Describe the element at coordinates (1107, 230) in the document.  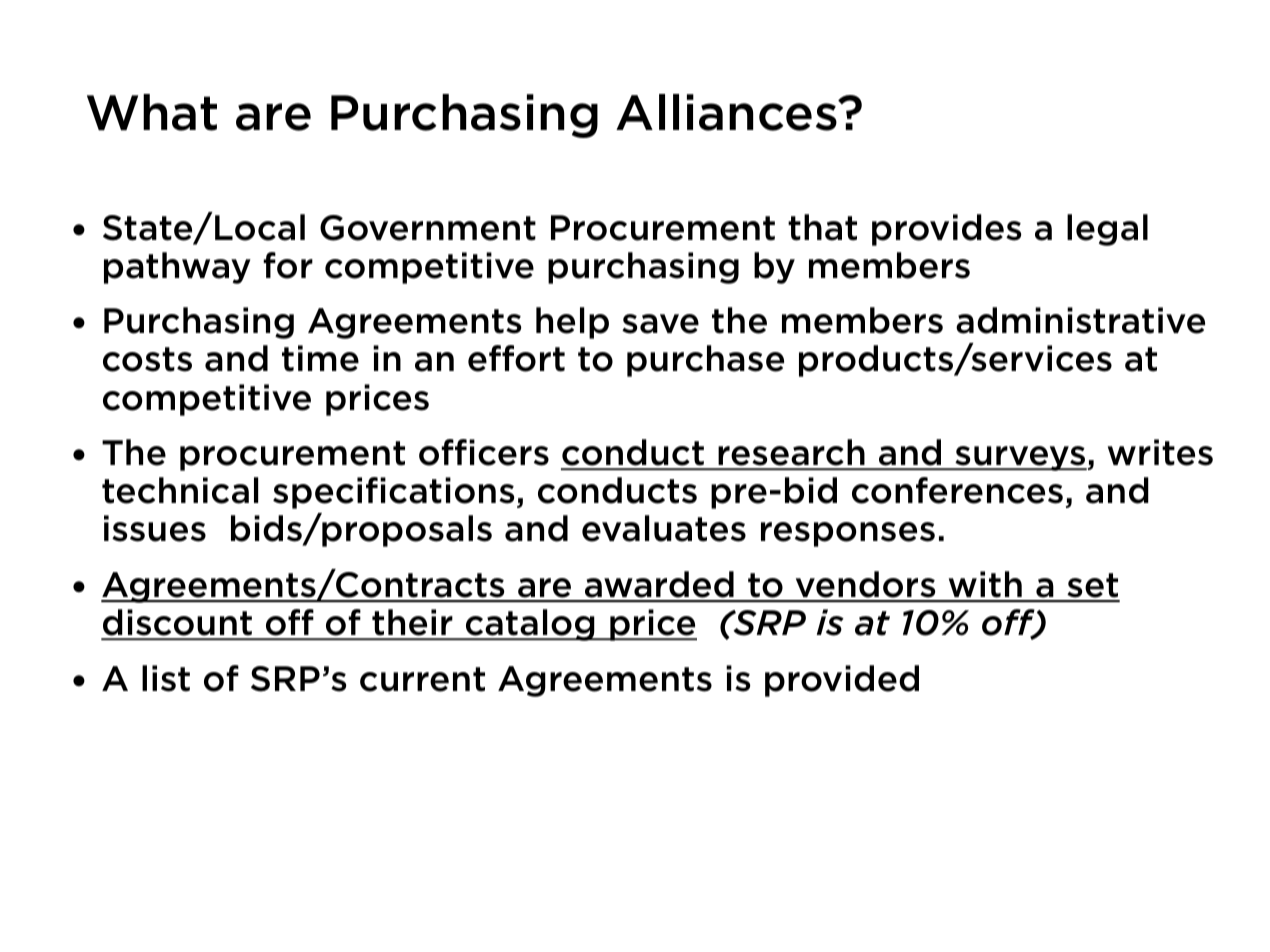
I see `legal` at that location.
